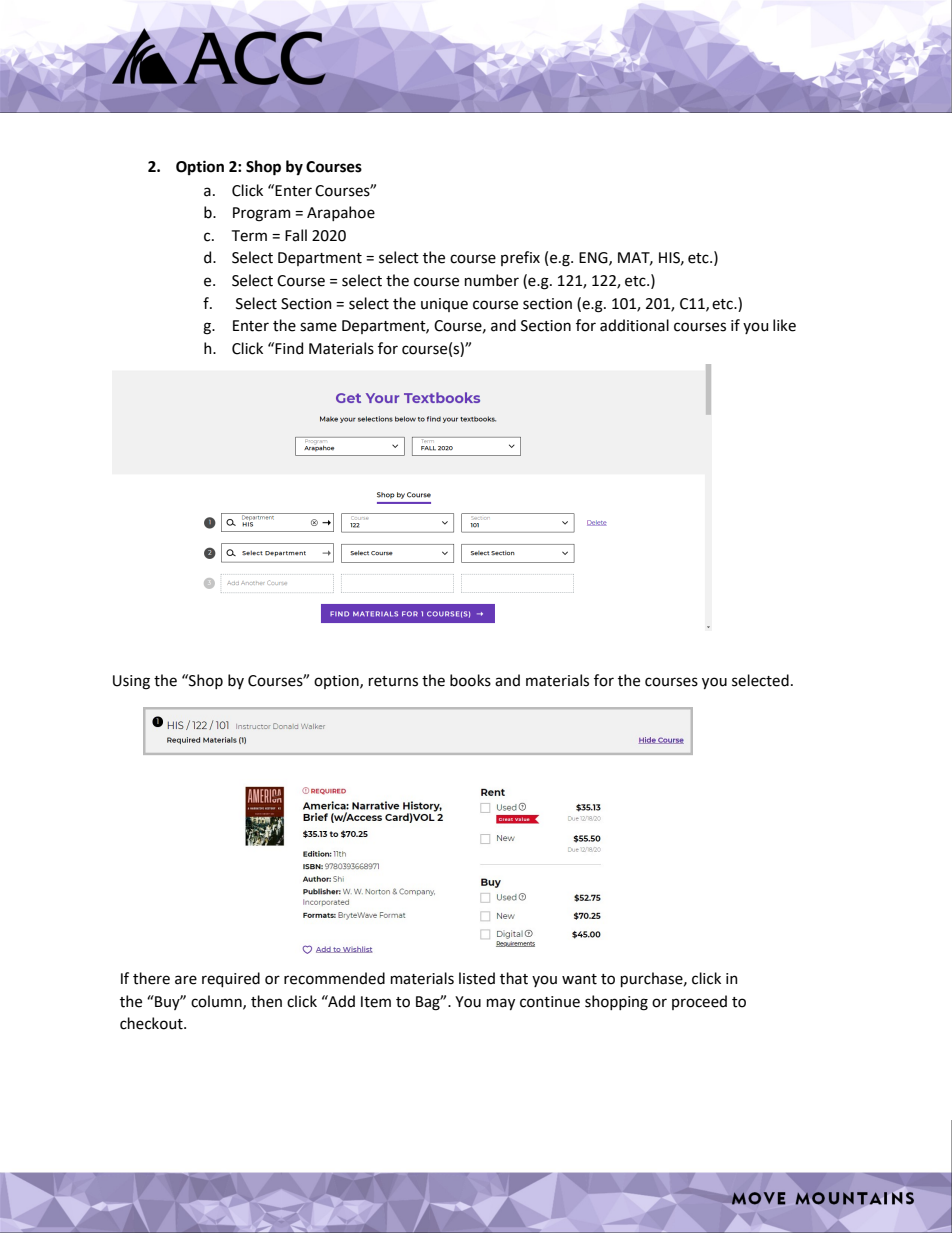  Describe the element at coordinates (784, 325) in the page. I see `like` at that location.
